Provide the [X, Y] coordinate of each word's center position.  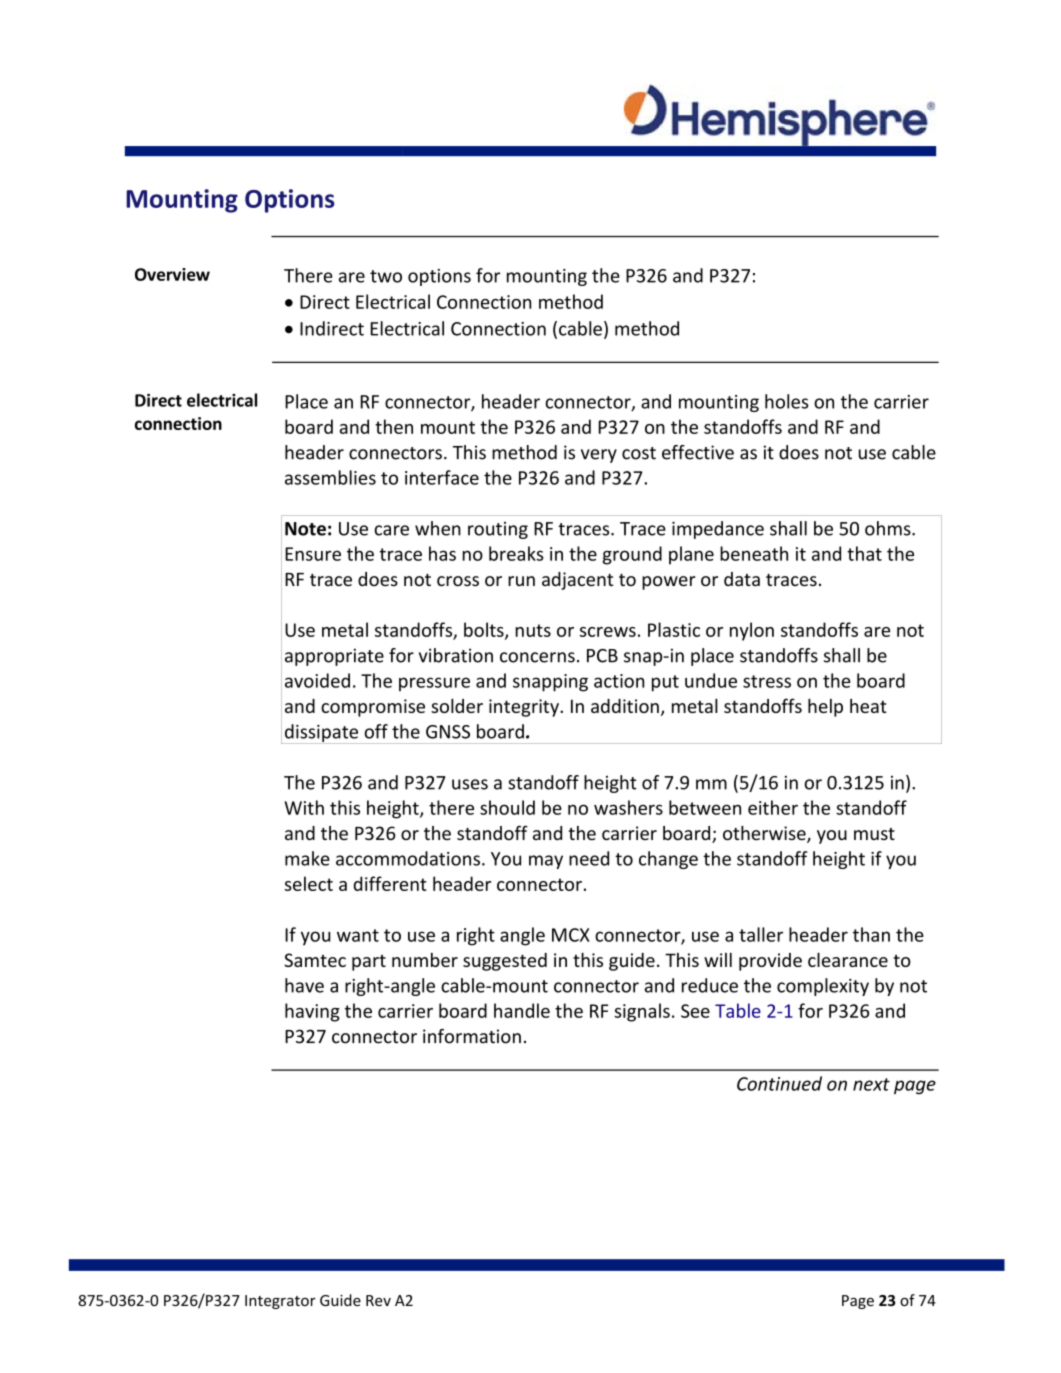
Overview [172, 274]
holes [787, 401]
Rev [378, 1300]
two [386, 276]
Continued [779, 1083]
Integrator [280, 1302]
